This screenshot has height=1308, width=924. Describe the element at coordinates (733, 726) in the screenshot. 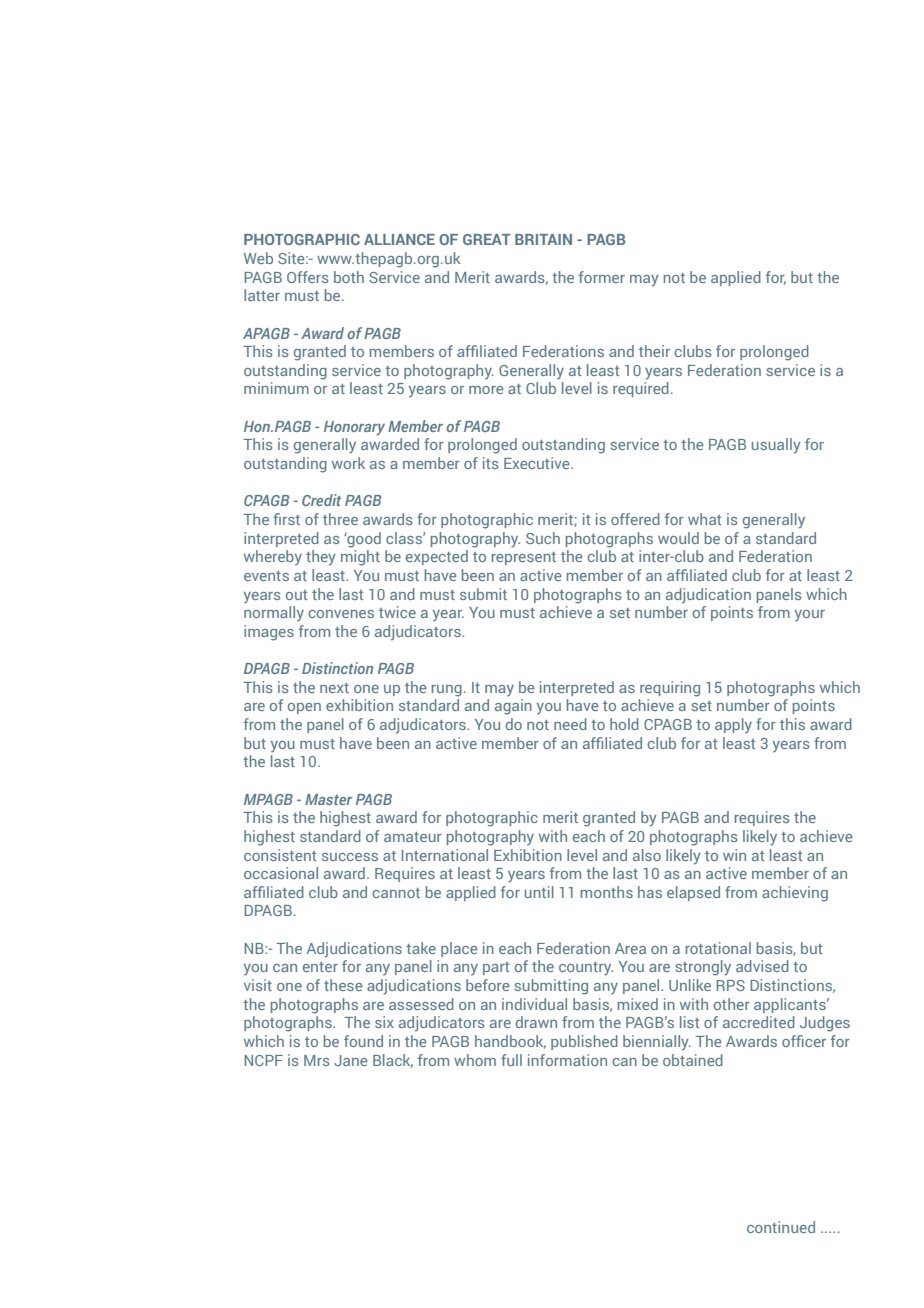

I see `apply` at that location.
